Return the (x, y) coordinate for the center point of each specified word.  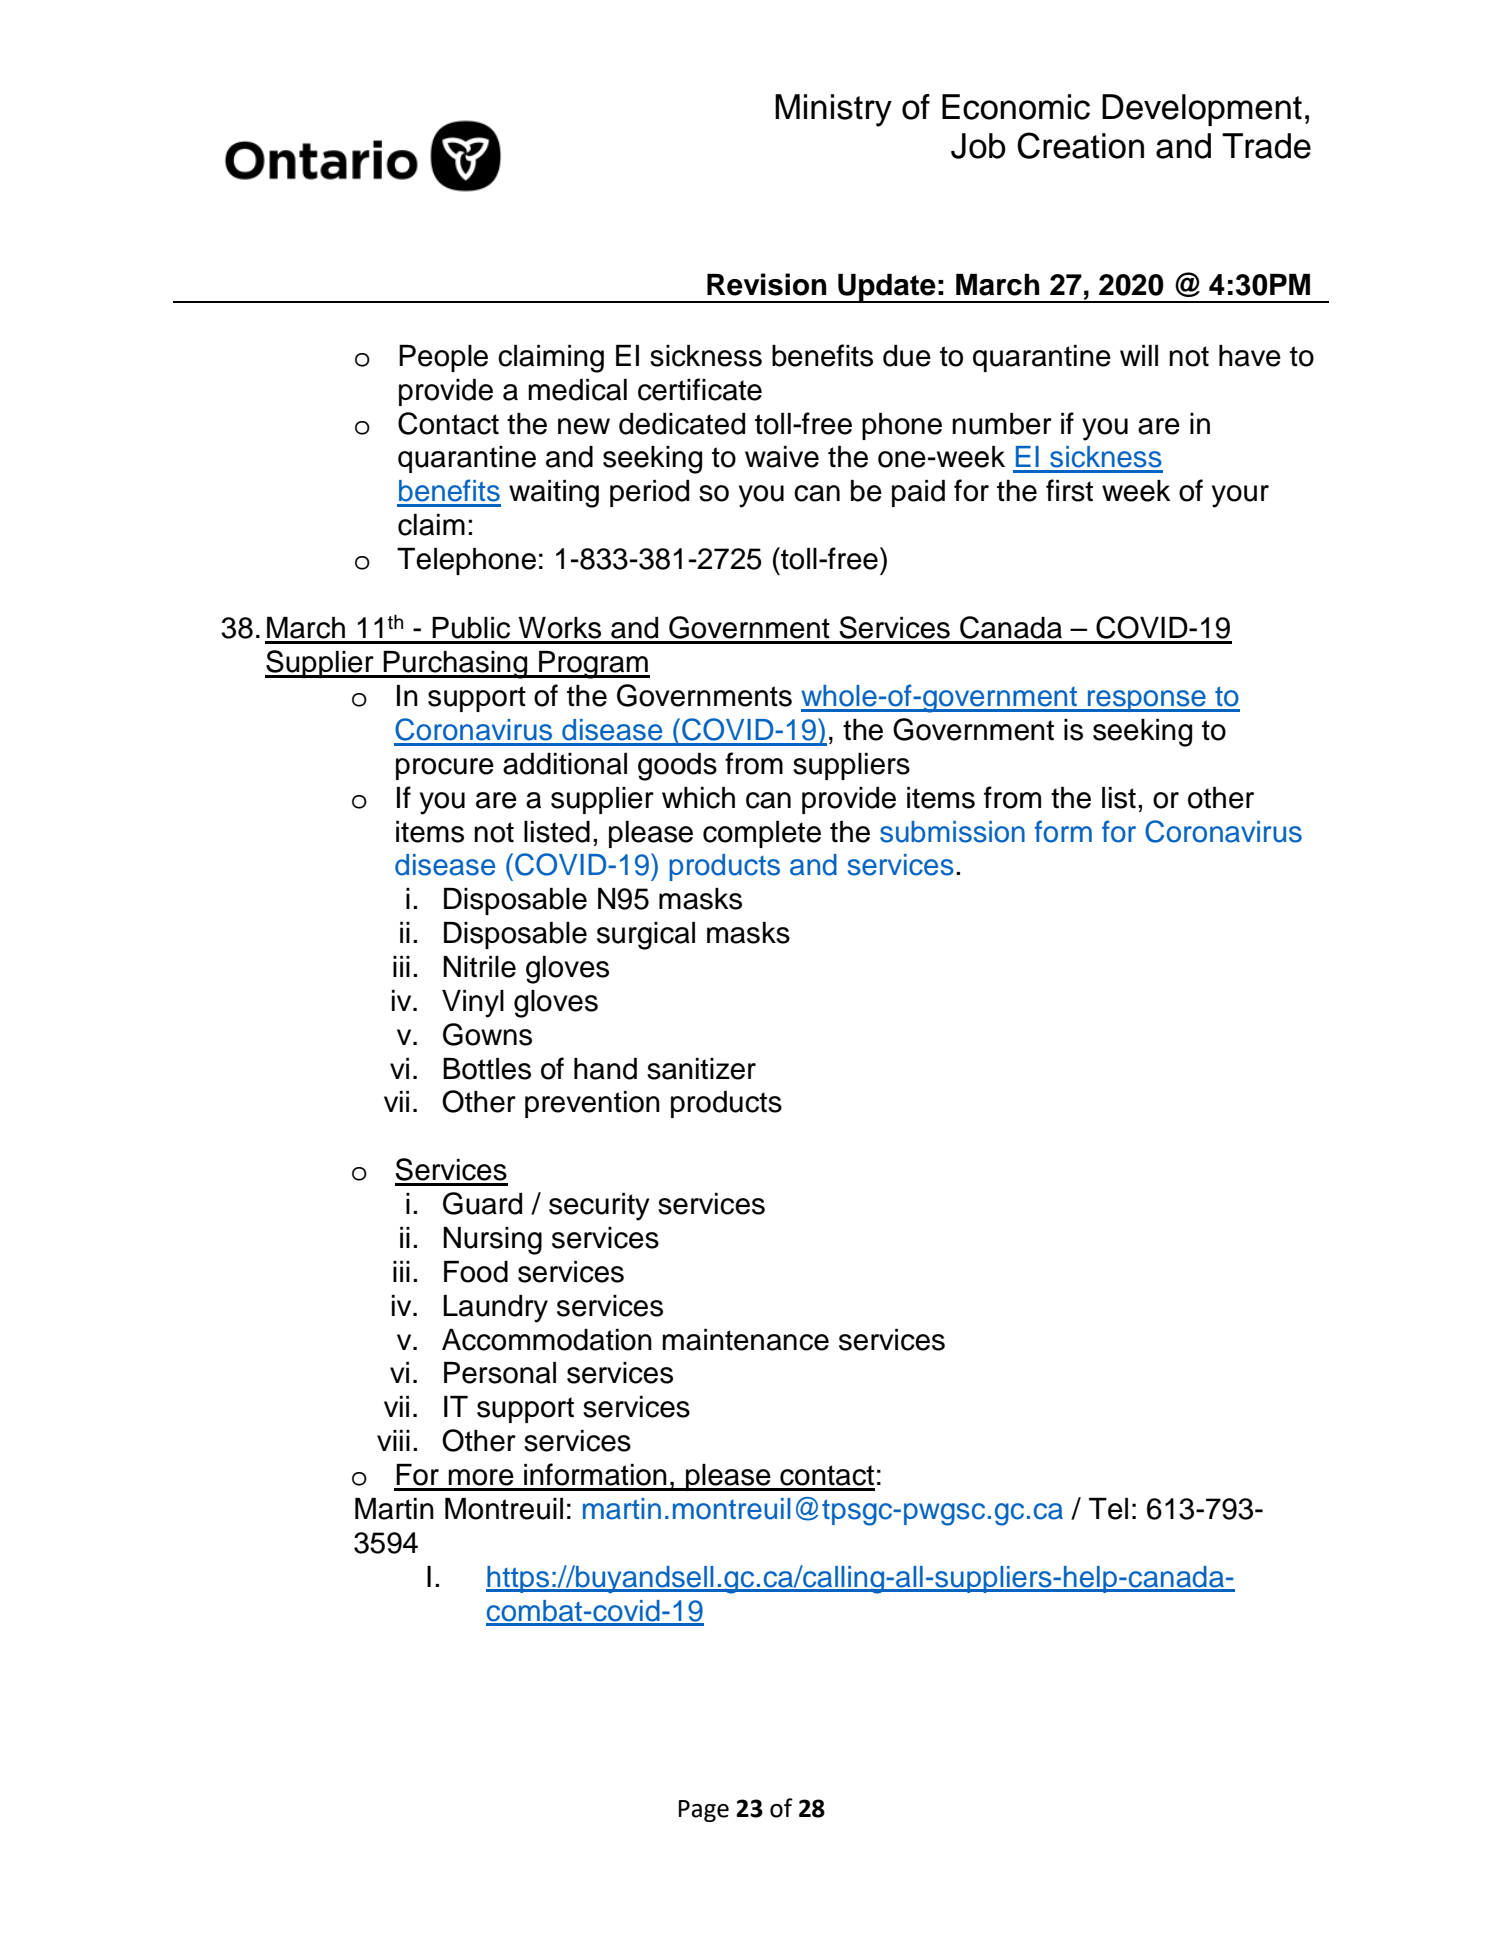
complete (762, 834)
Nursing (492, 1241)
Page (704, 1811)
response (1147, 701)
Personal (500, 1373)
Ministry (833, 110)
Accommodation (547, 1340)
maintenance (745, 1340)
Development (1202, 110)
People (443, 358)
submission (952, 832)
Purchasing (455, 665)
